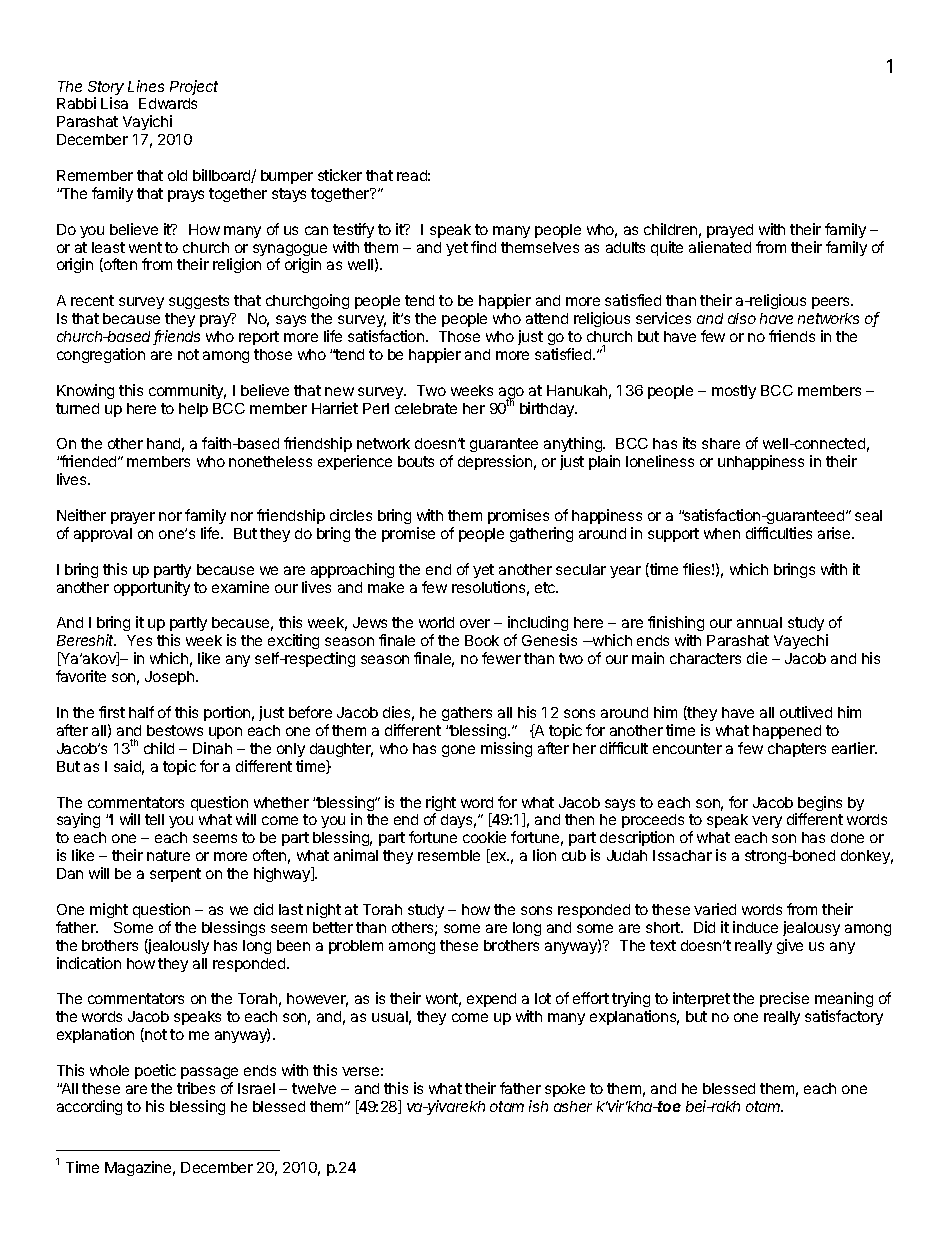 The height and width of the image is (1233, 952). What do you see at coordinates (755, 927) in the image?
I see `induce` at bounding box center [755, 927].
